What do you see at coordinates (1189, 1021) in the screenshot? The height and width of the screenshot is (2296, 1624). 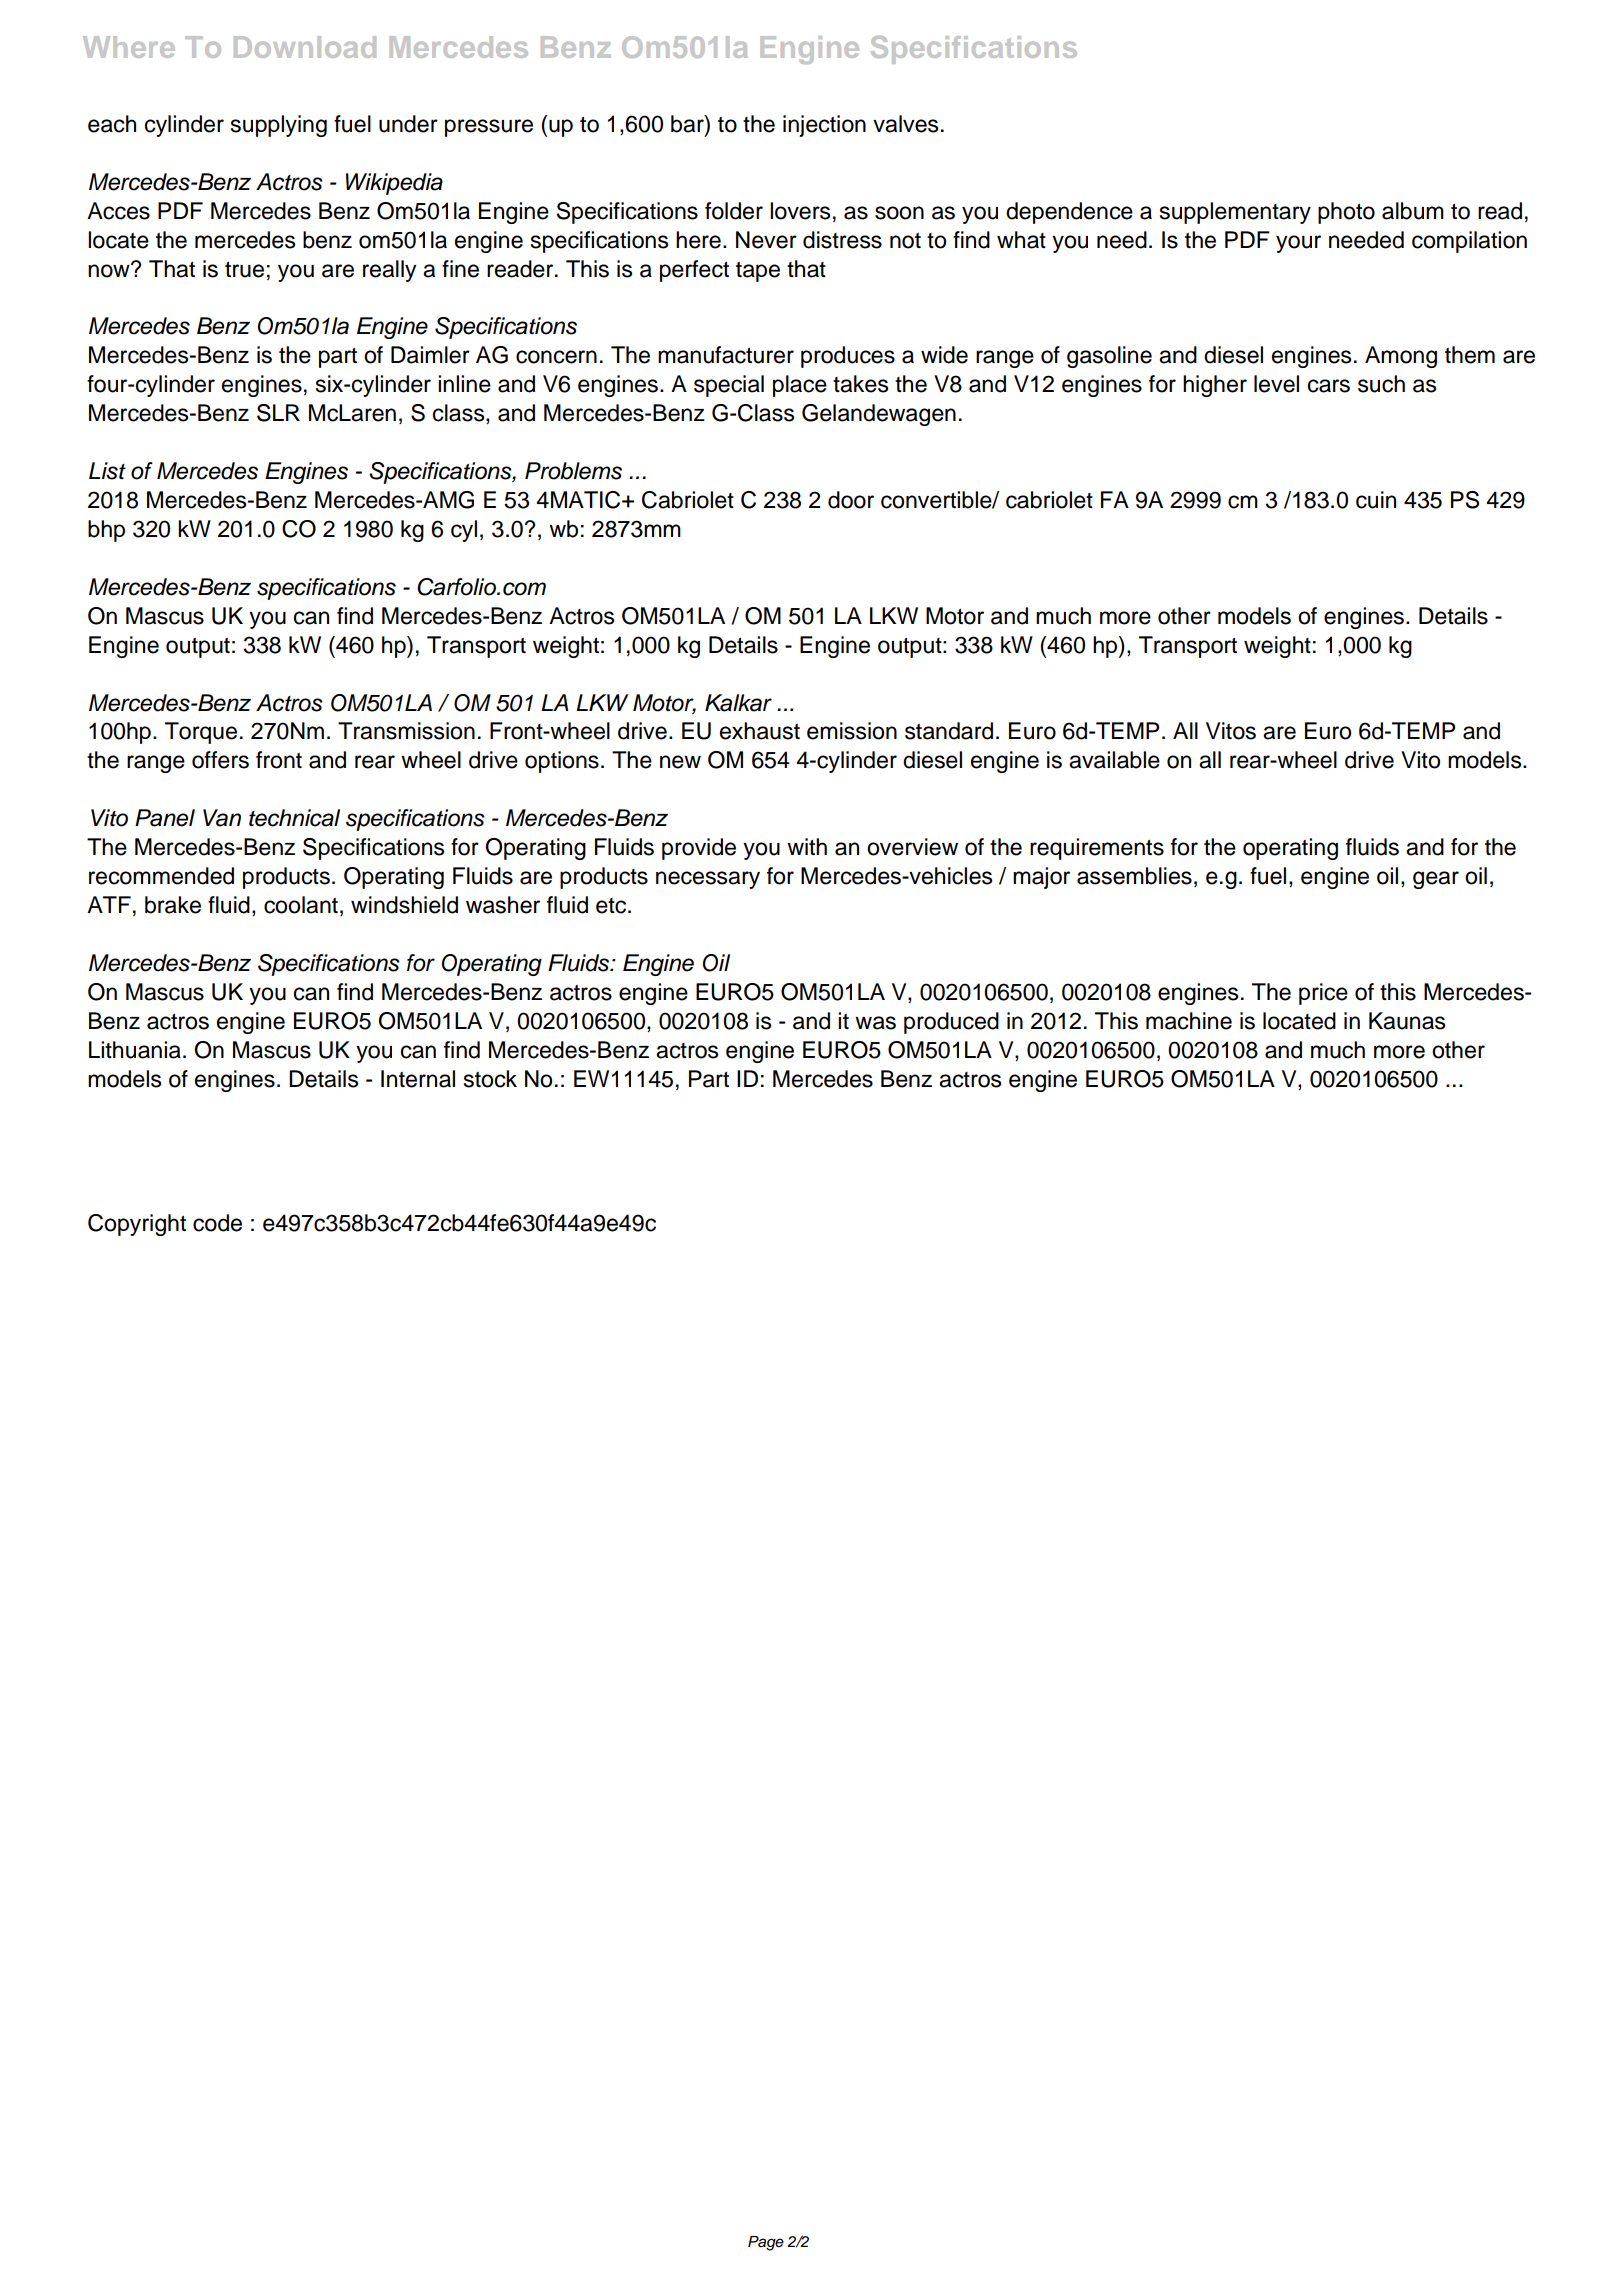 I see `machine` at bounding box center [1189, 1021].
